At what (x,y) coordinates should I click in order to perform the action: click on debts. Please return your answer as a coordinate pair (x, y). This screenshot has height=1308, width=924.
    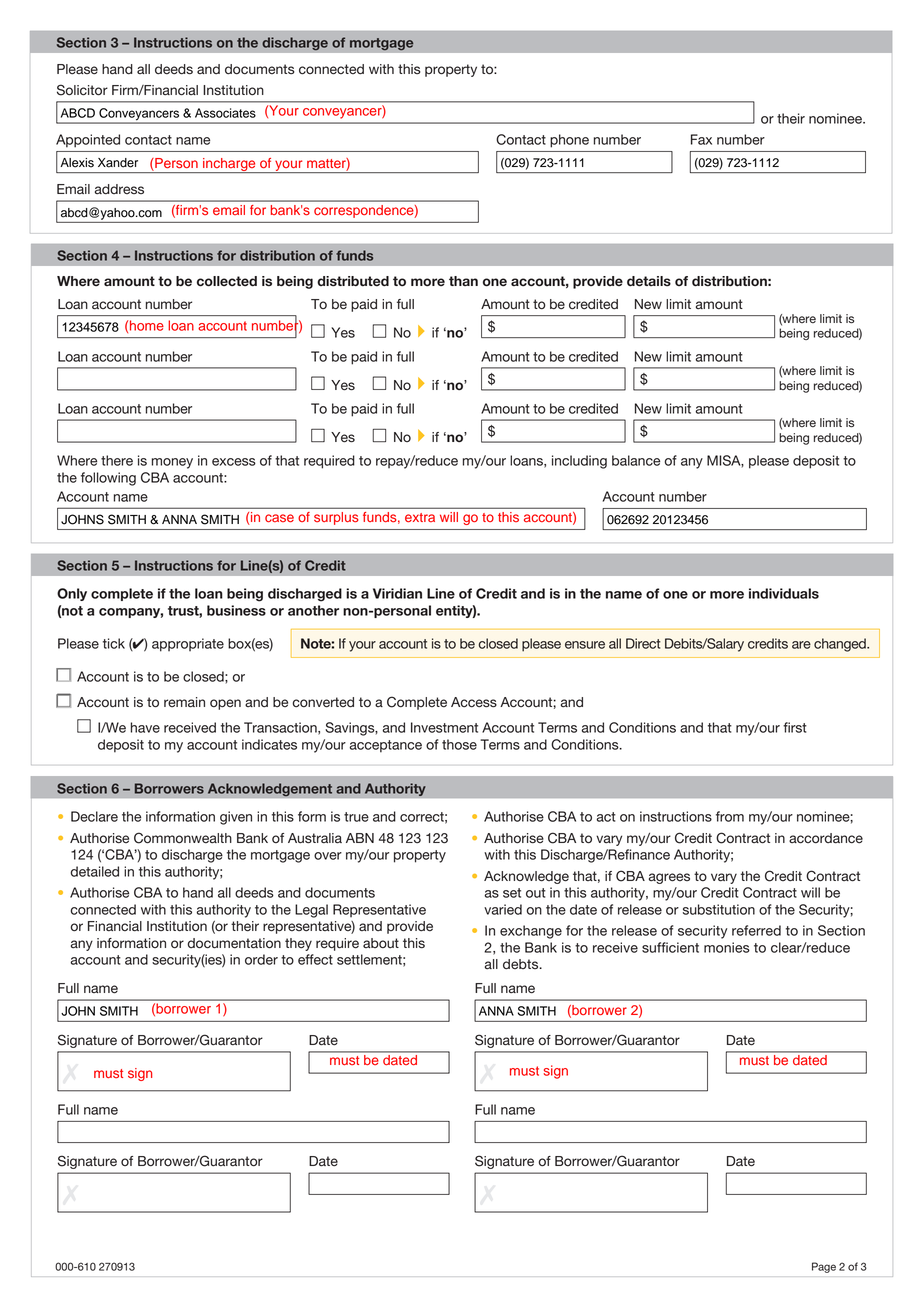
    Looking at the image, I should click on (522, 964).
